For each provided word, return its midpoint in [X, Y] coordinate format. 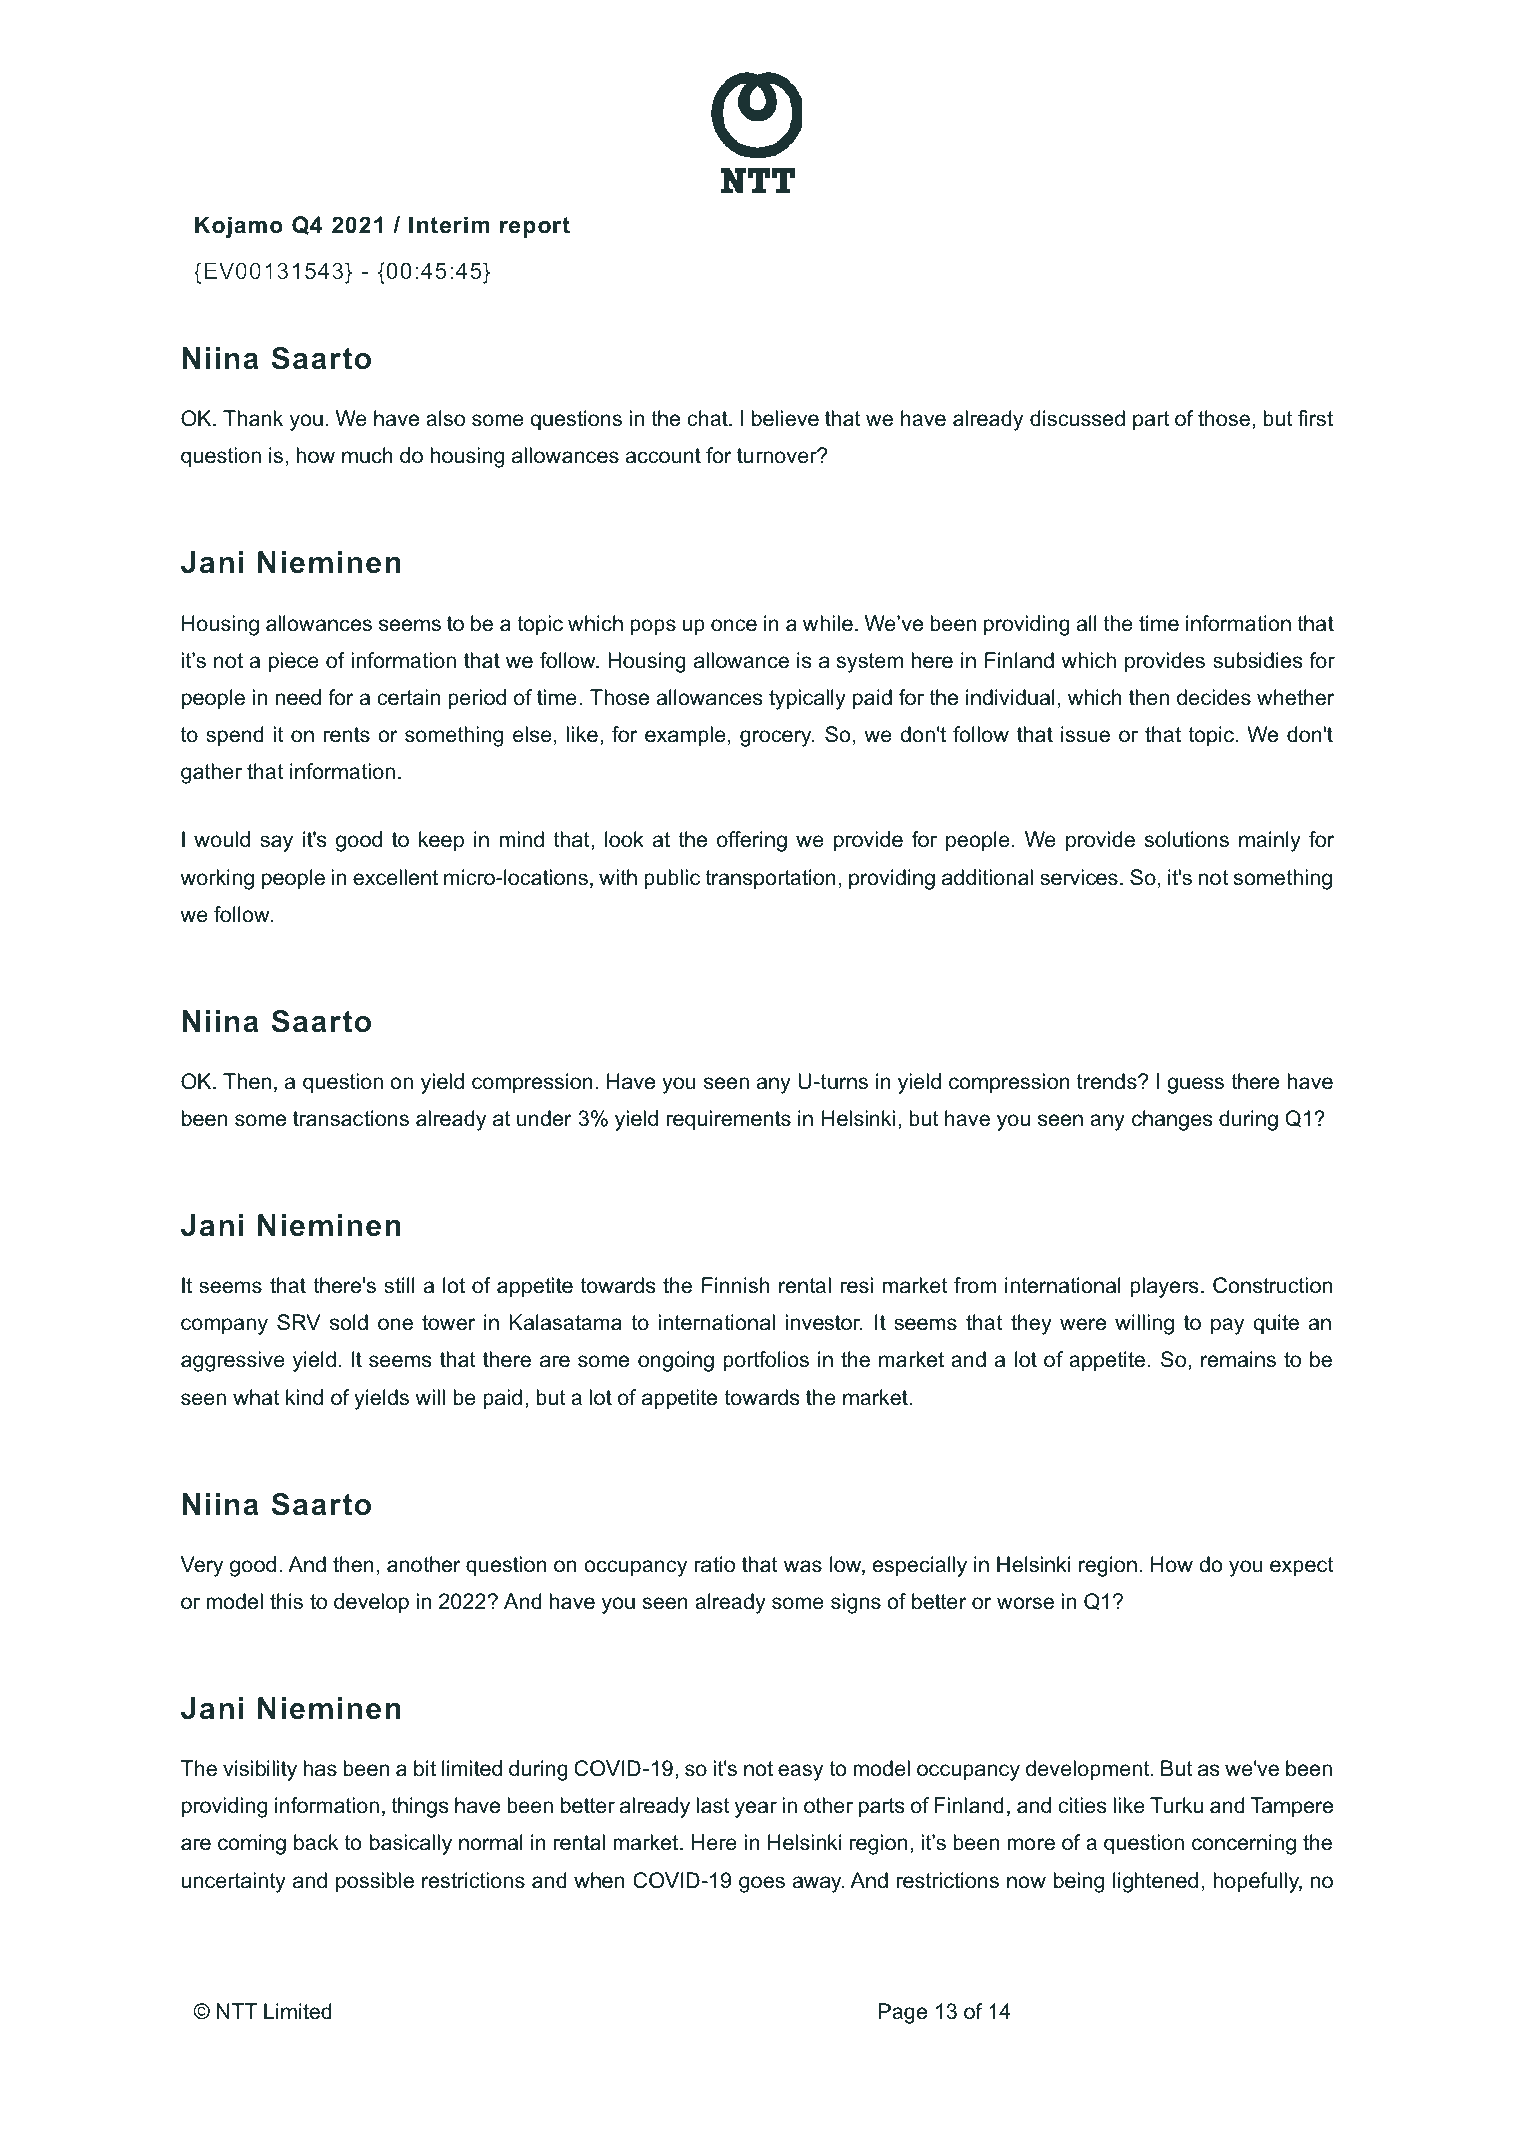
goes [762, 1884]
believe [785, 418]
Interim [449, 225]
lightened [1155, 1882]
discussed [1077, 418]
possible [375, 1882]
